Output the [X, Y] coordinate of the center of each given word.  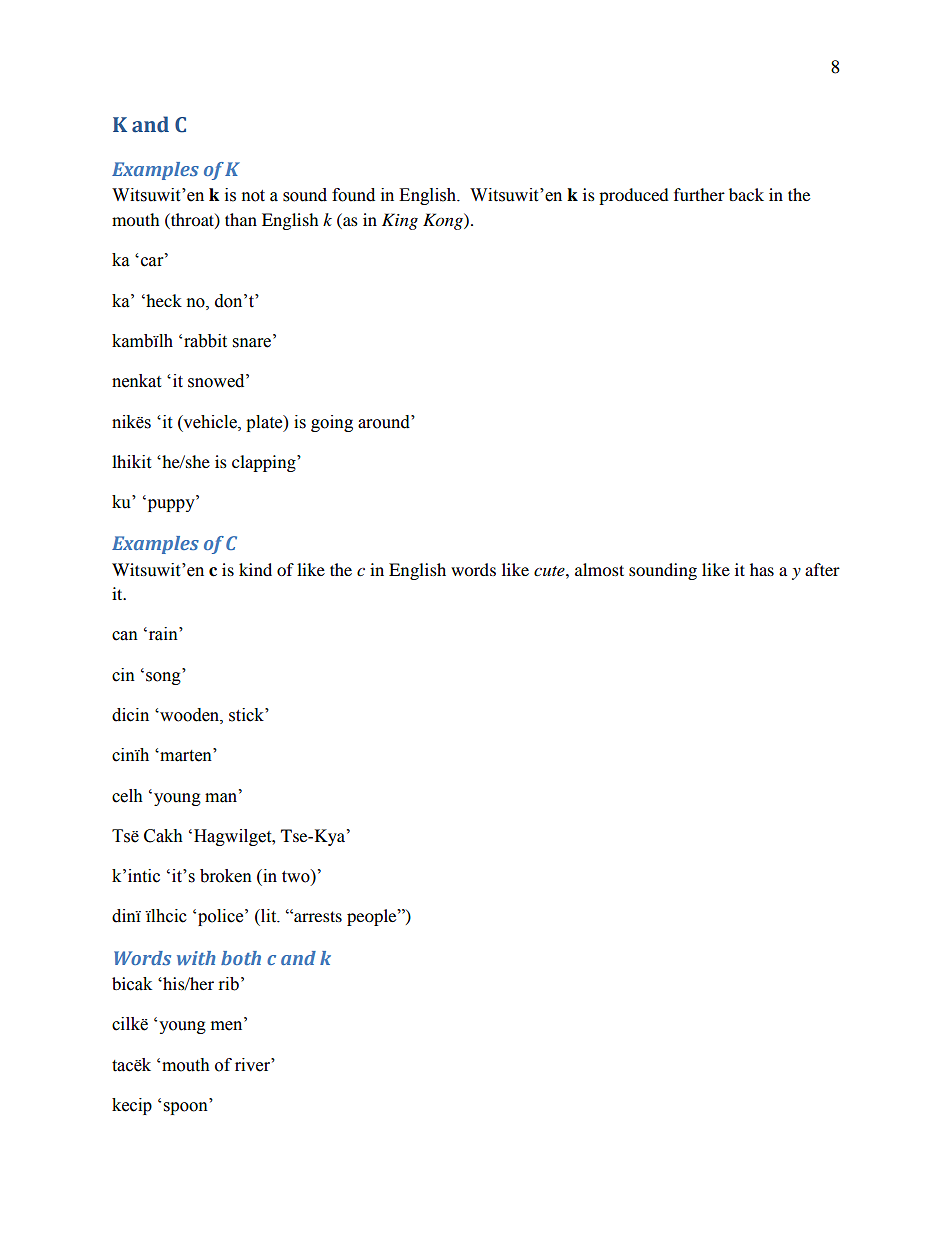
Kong [444, 221]
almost [599, 569]
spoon [186, 1108]
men [228, 1026]
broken [226, 876]
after [822, 569]
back [746, 194]
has [762, 569]
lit [269, 916]
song [163, 678]
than [241, 219]
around [385, 422]
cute [550, 571]
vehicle [210, 422]
